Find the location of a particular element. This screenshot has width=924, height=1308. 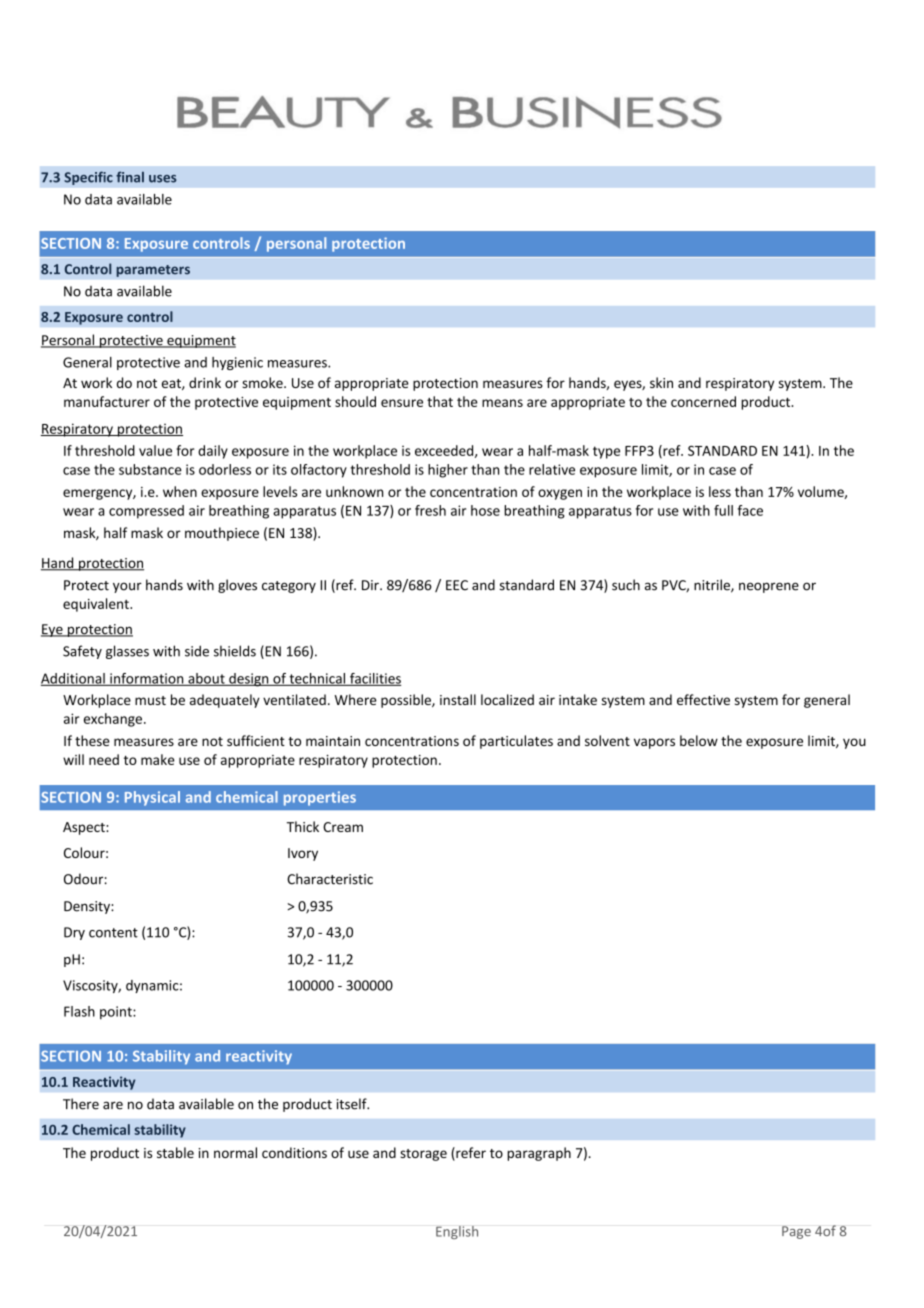

full is located at coordinates (723, 510).
